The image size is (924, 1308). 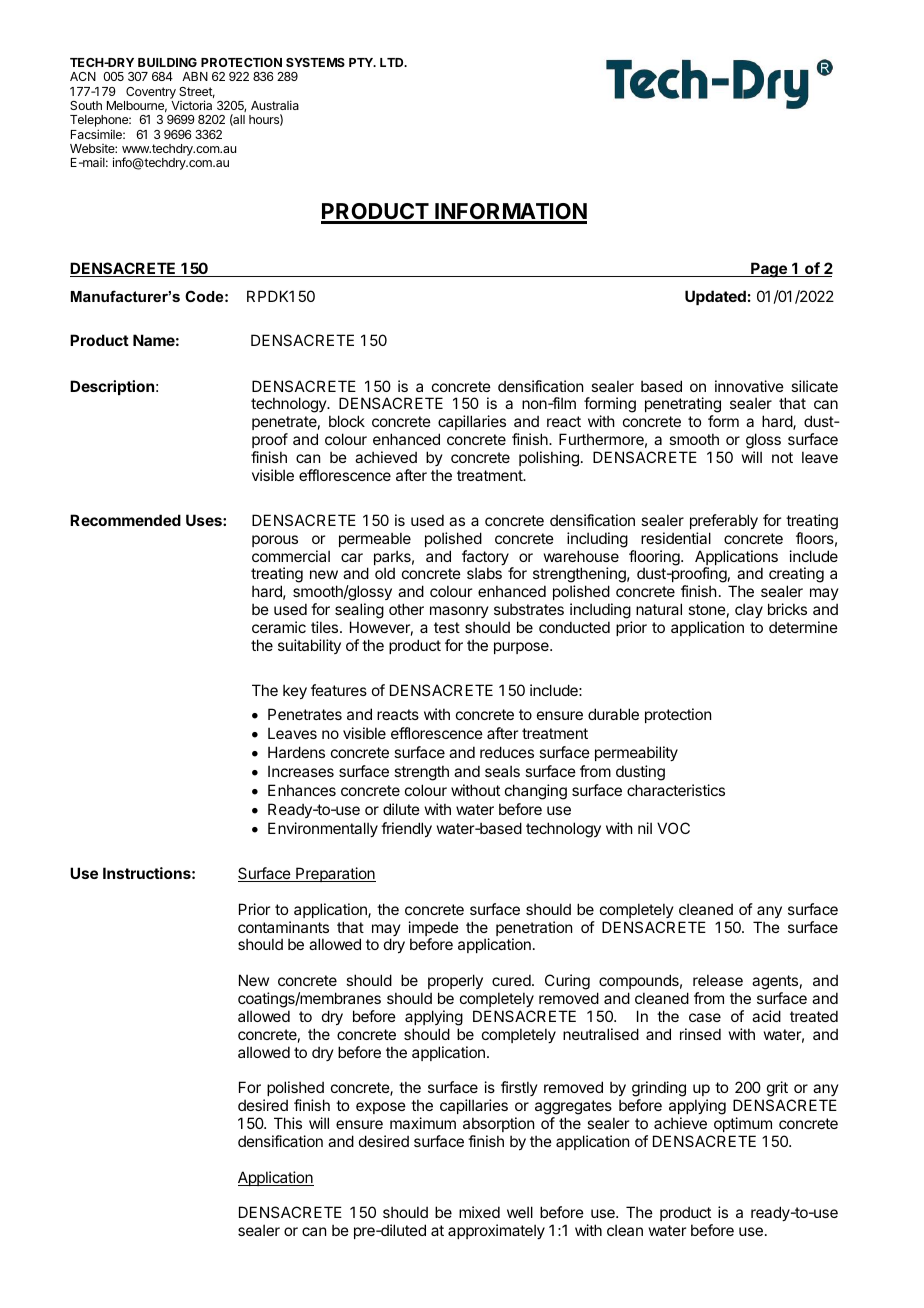 What do you see at coordinates (288, 1123) in the image?
I see `This` at bounding box center [288, 1123].
